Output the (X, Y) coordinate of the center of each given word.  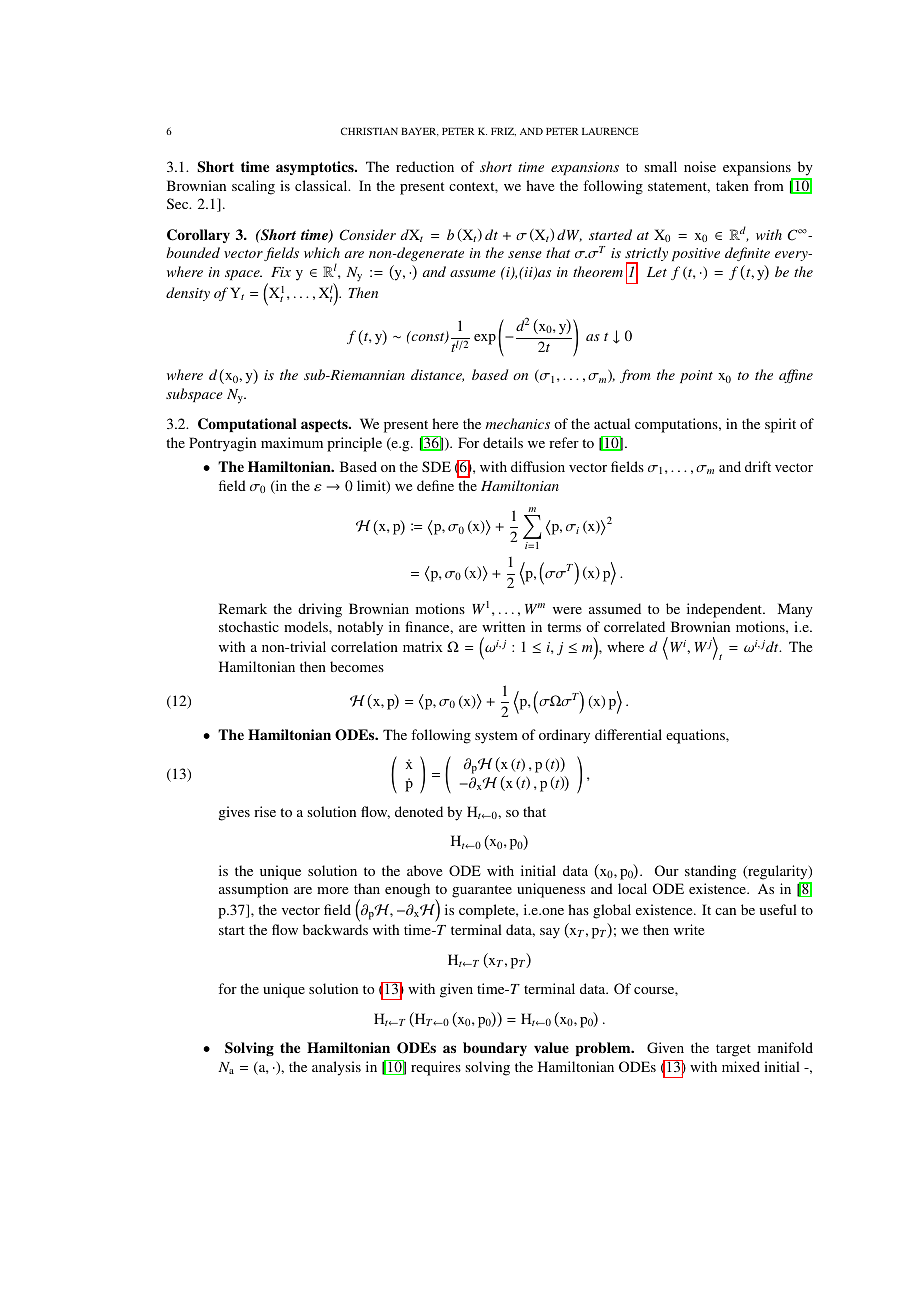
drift (758, 466)
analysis (336, 1068)
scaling (253, 187)
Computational (247, 425)
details (503, 442)
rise (265, 811)
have (540, 185)
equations (696, 736)
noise (700, 166)
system (496, 737)
